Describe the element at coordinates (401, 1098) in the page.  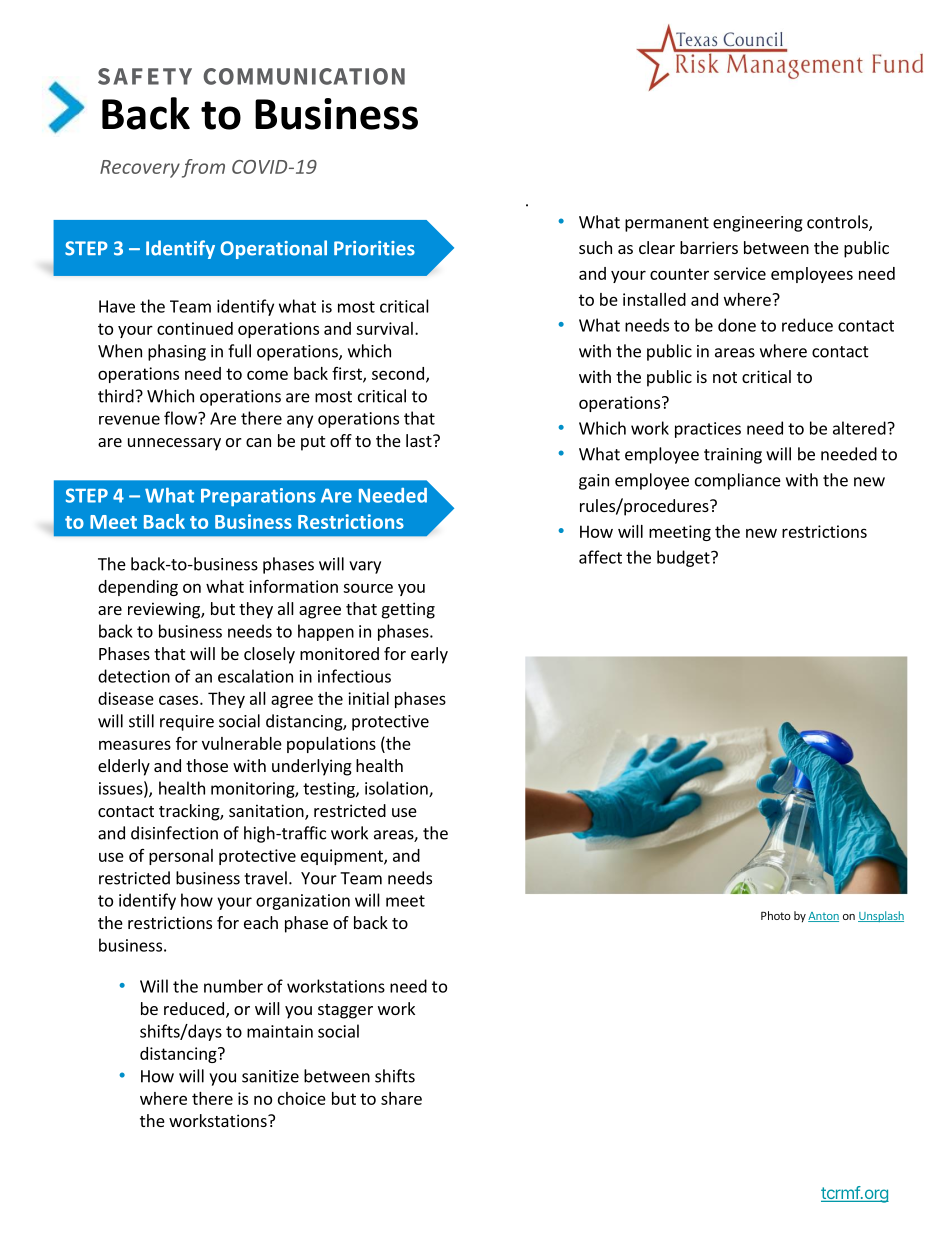
I see `share` at that location.
